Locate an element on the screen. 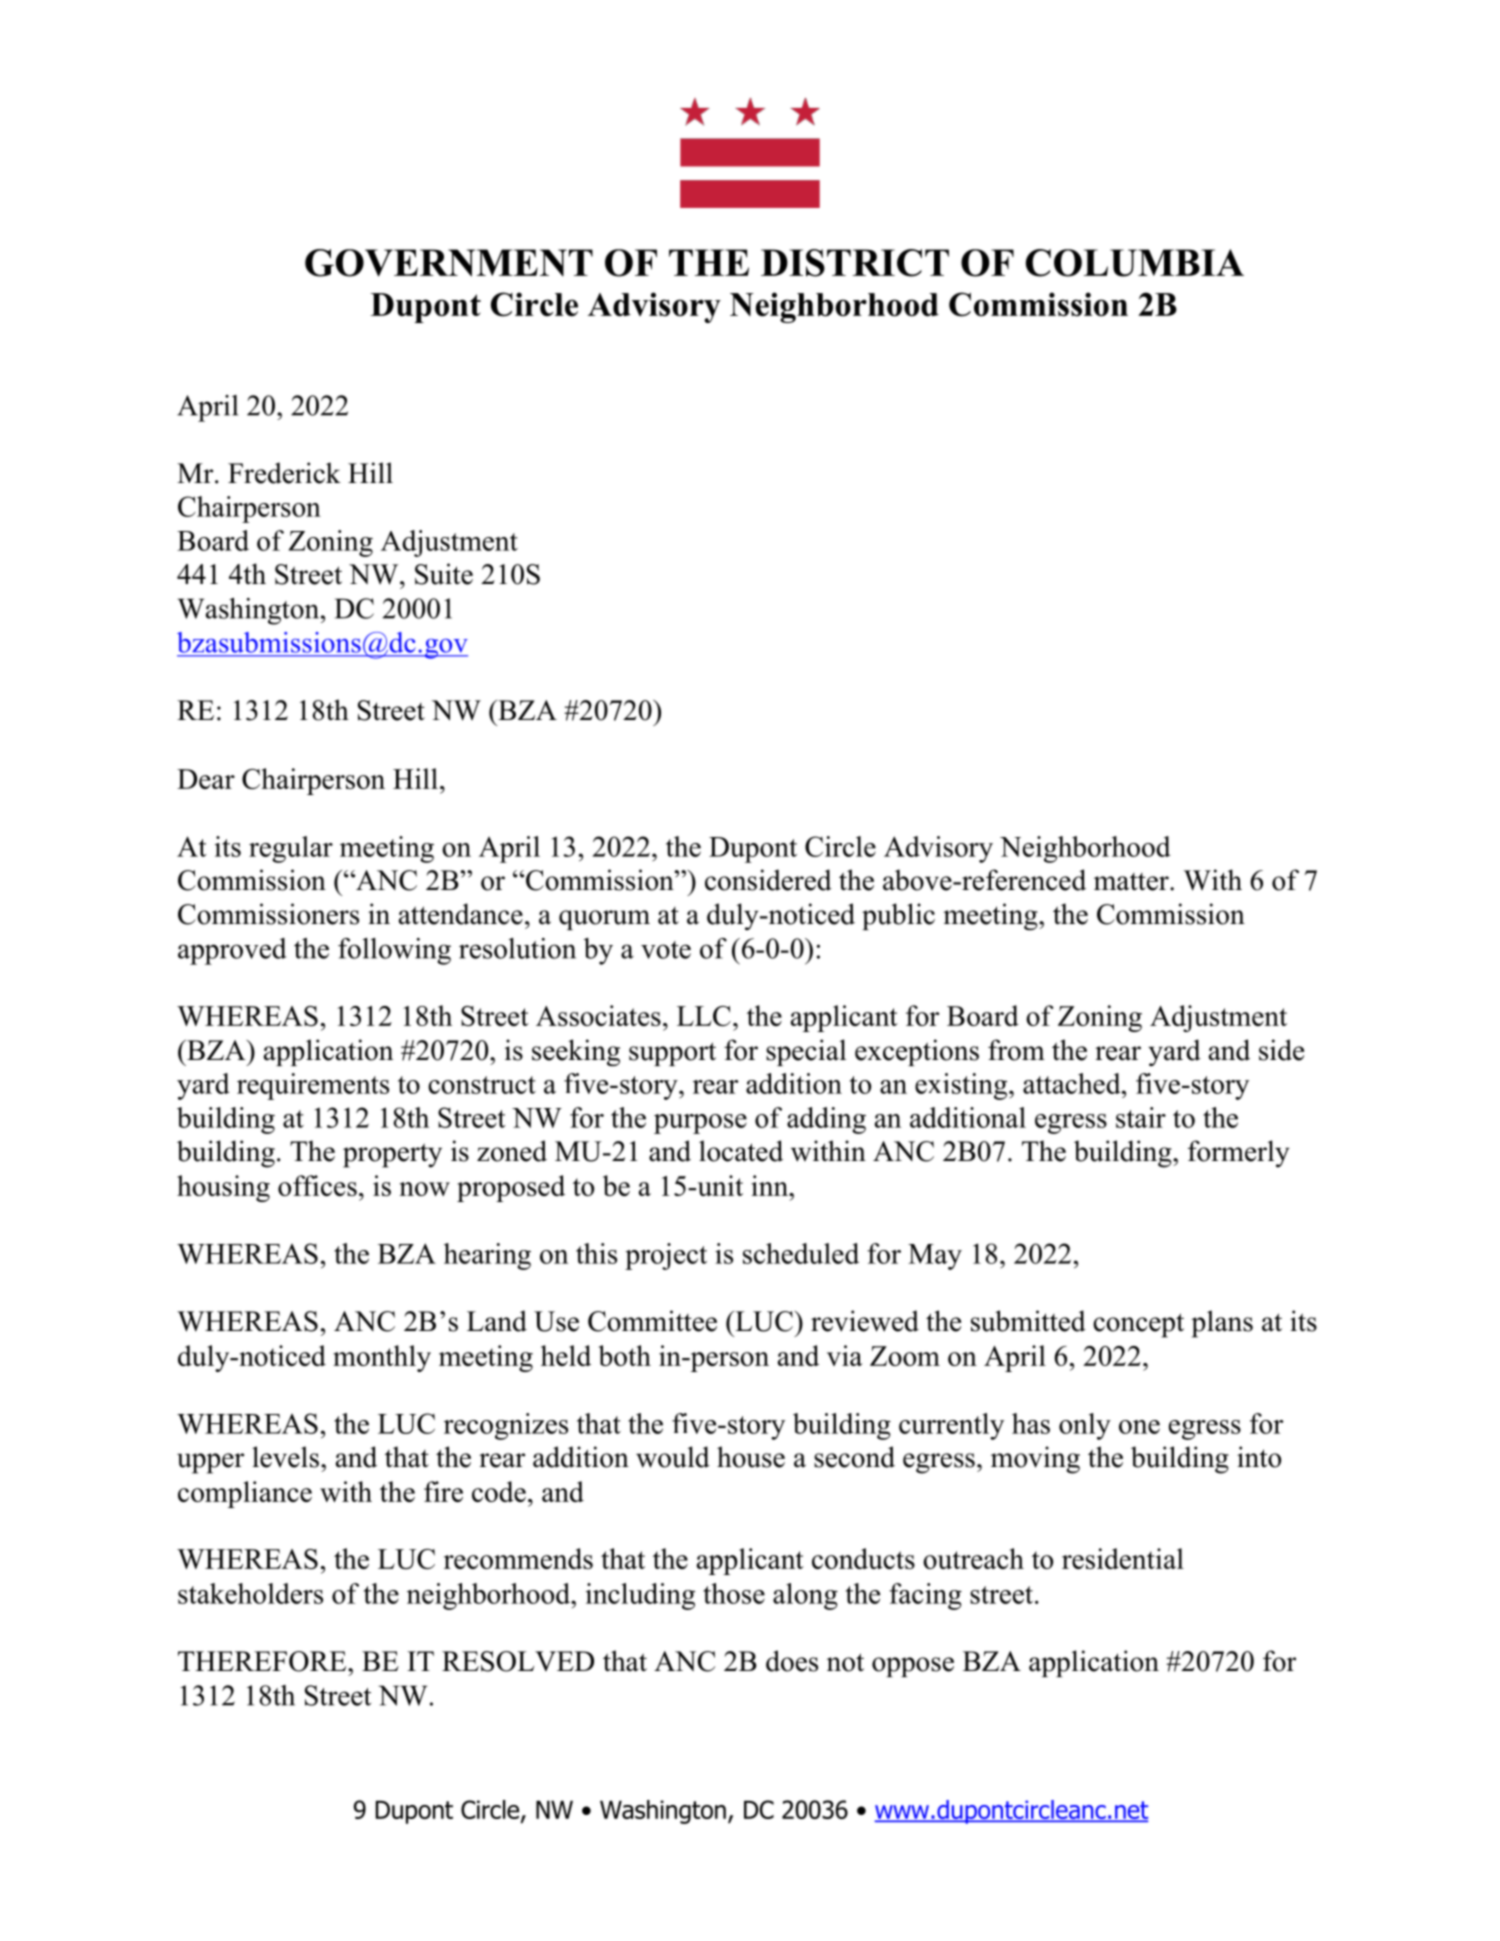 This screenshot has width=1500, height=1941. quorum is located at coordinates (604, 920).
